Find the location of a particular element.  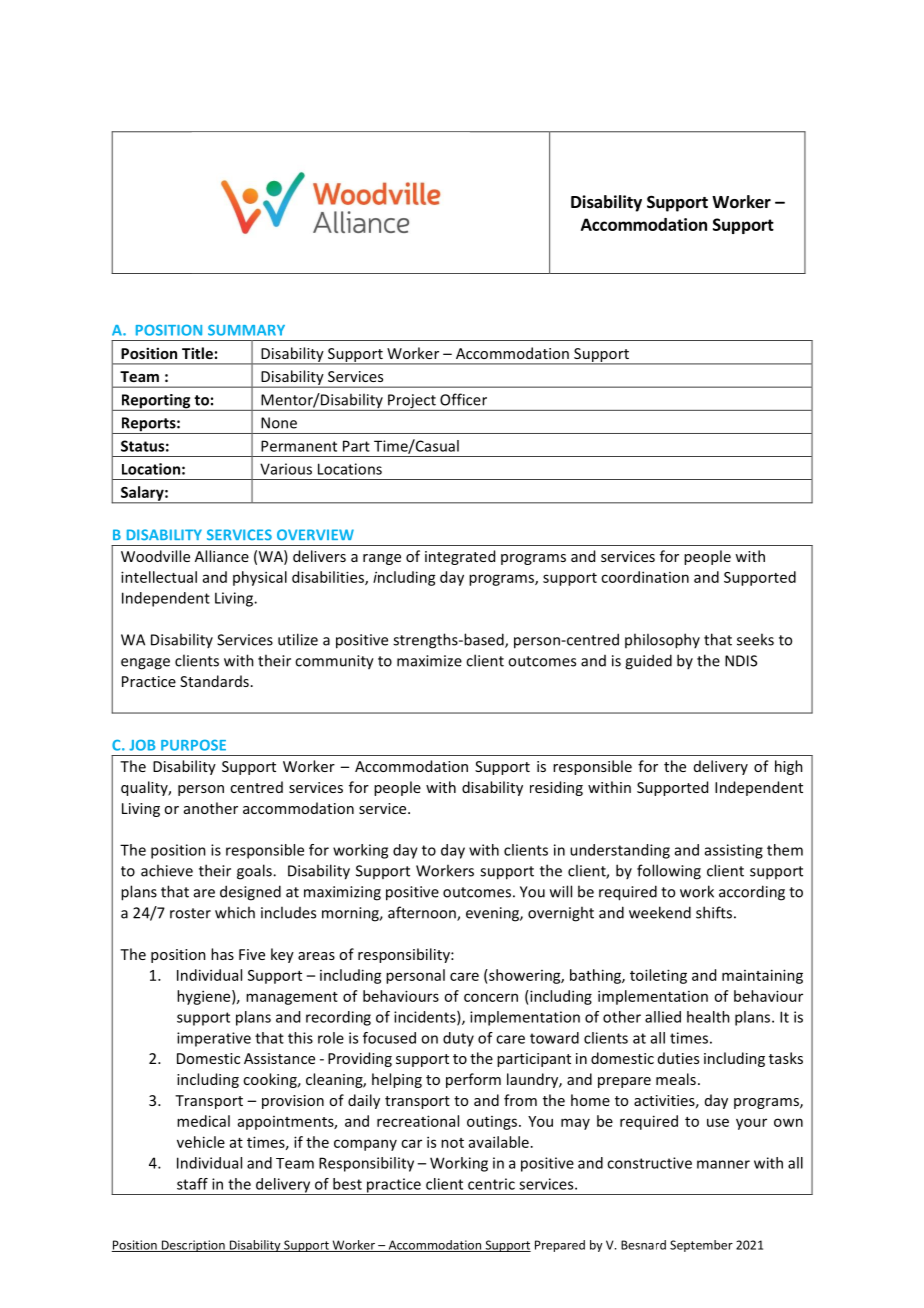

which is located at coordinates (235, 912).
